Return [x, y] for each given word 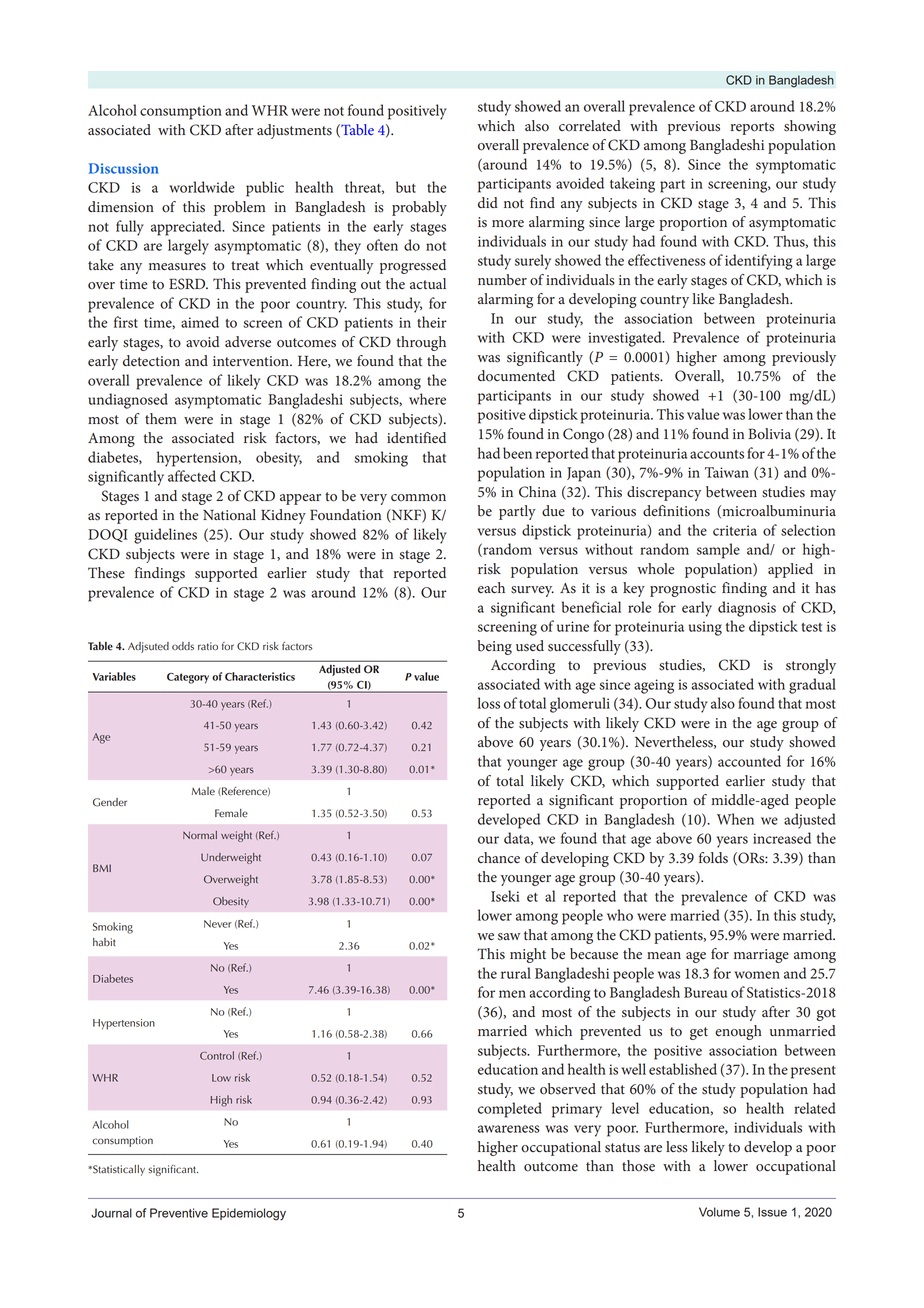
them [161, 419]
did [488, 202]
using [705, 628]
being [494, 647]
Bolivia [769, 434]
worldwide [202, 187]
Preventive [179, 1213]
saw [509, 937]
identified [416, 438]
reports [752, 128]
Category [188, 678]
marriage [761, 956]
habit [104, 942]
